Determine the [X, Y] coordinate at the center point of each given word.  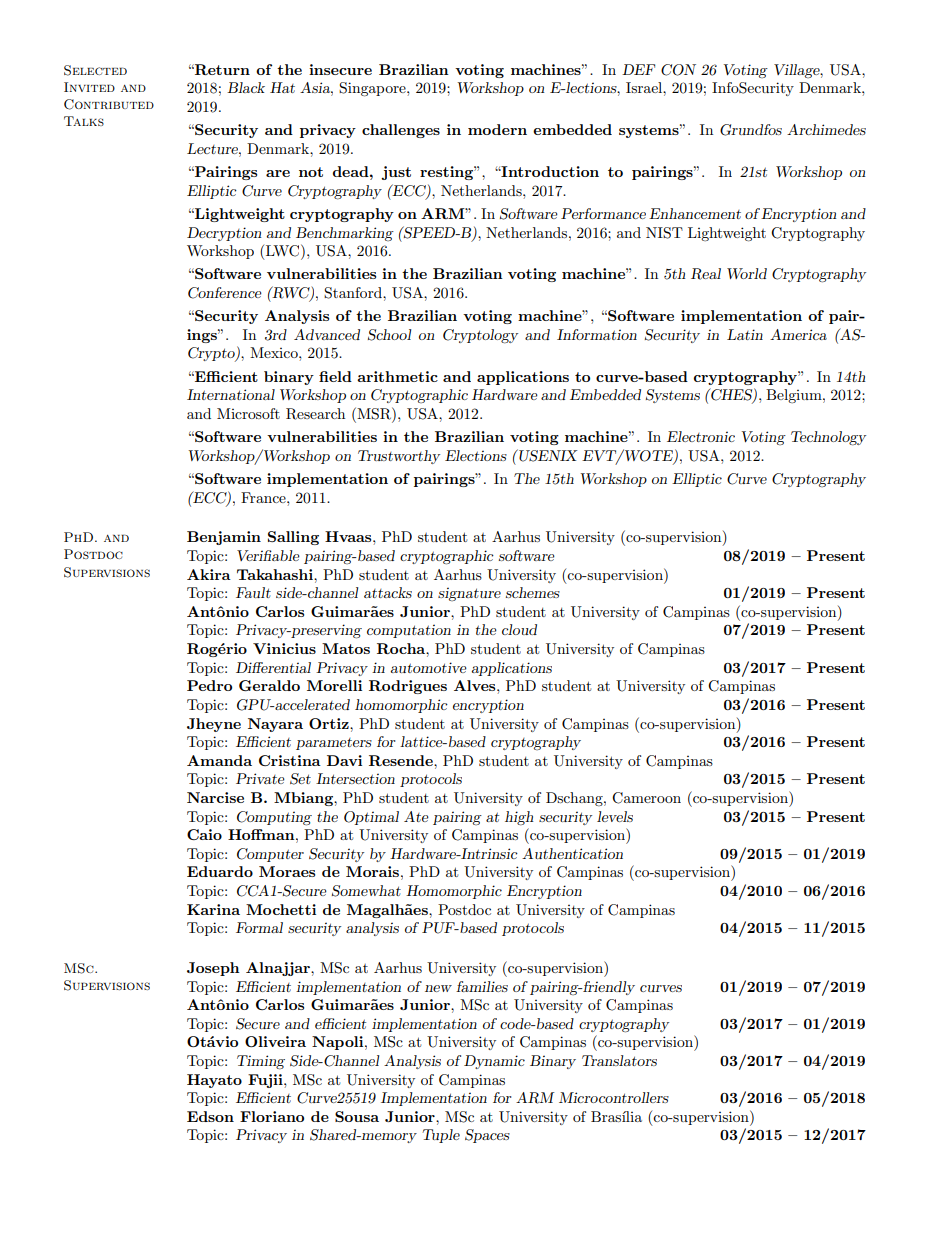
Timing [261, 1062]
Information [597, 334]
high [519, 818]
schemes [533, 592]
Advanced [327, 334]
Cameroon [646, 798]
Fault [253, 592]
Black [246, 87]
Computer [270, 855]
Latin [745, 334]
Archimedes [826, 129]
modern [497, 129]
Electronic [701, 436]
